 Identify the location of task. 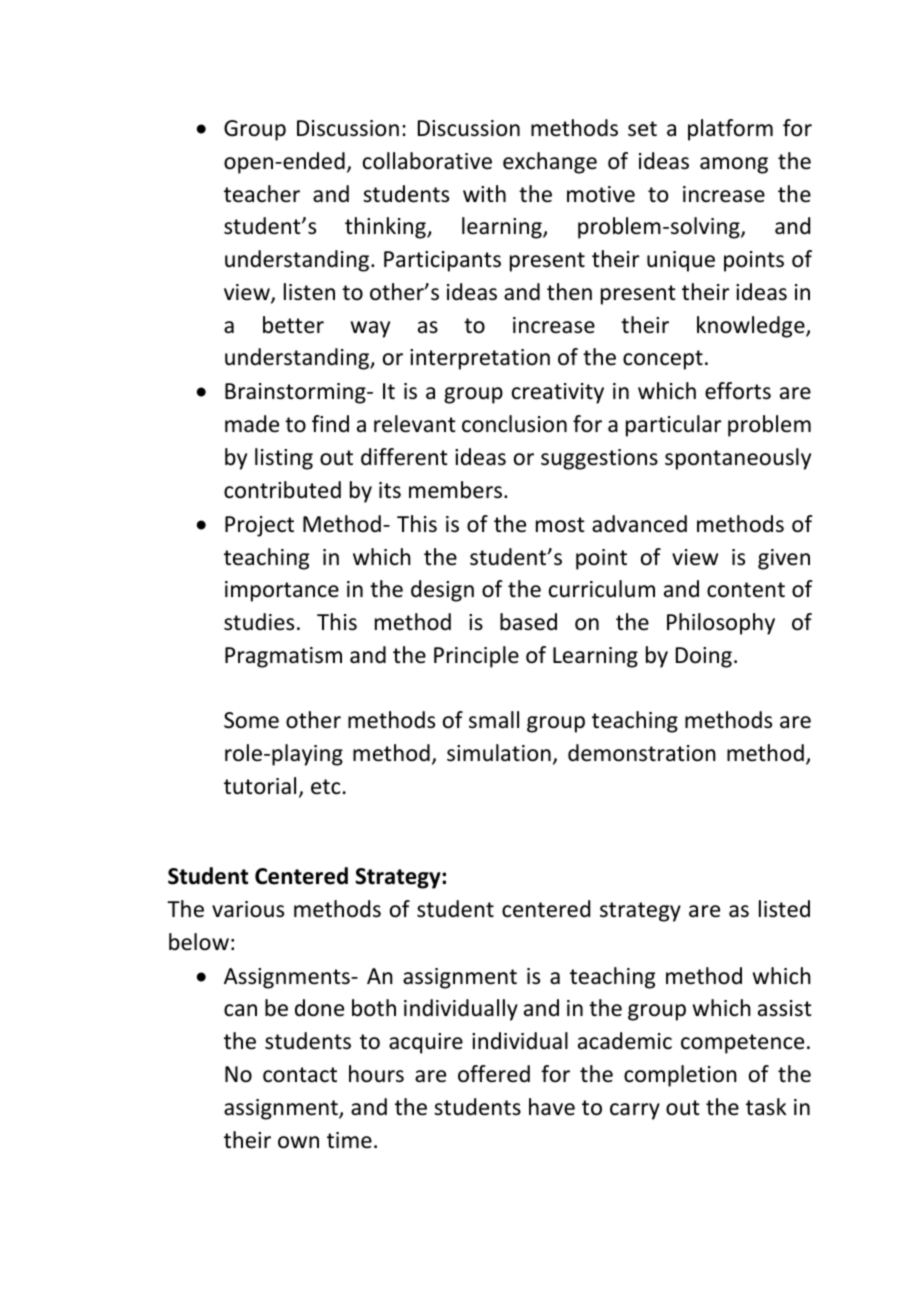
(766, 1106).
